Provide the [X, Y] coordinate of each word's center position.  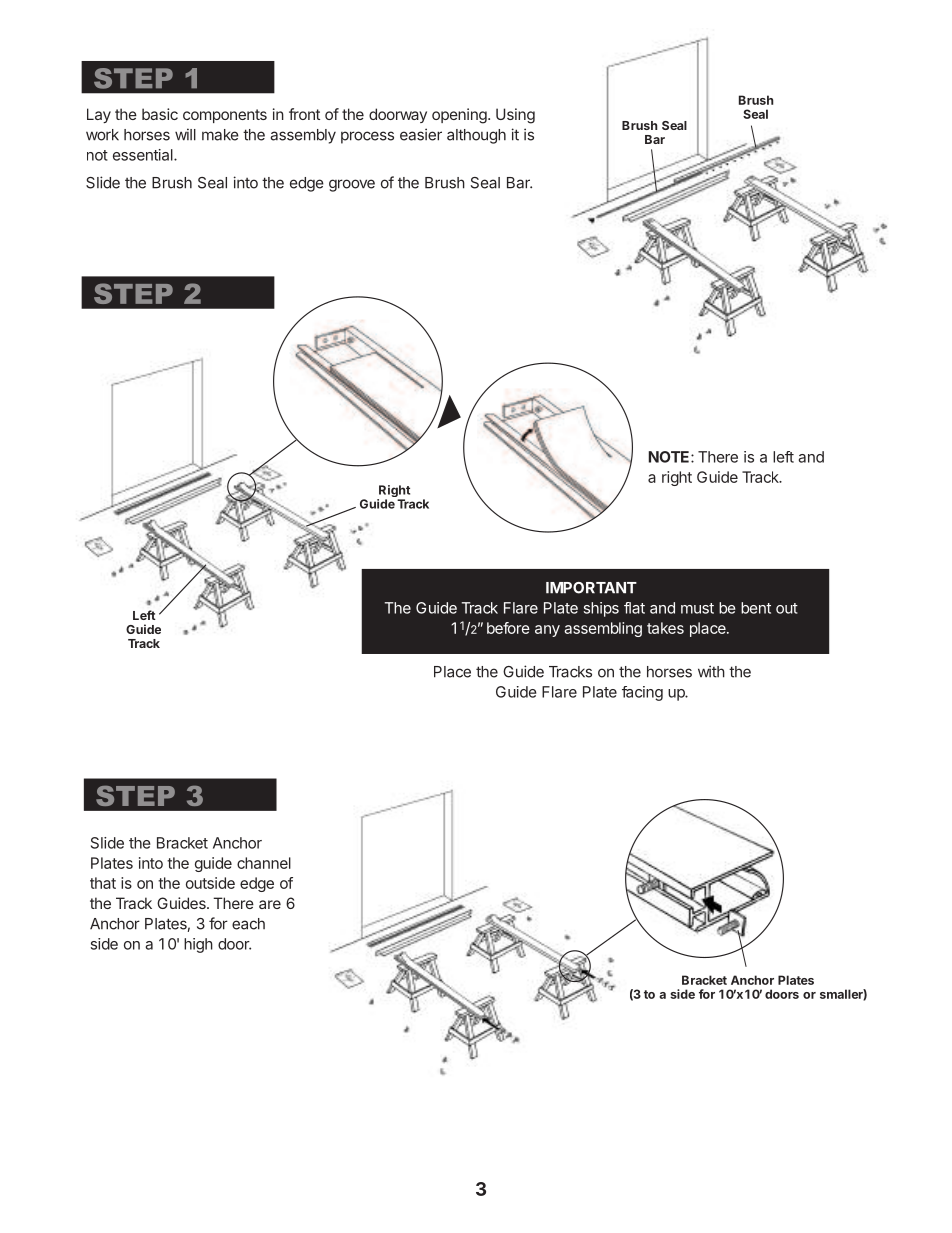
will [185, 134]
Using [515, 116]
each [248, 924]
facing [642, 693]
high [198, 945]
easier [421, 134]
